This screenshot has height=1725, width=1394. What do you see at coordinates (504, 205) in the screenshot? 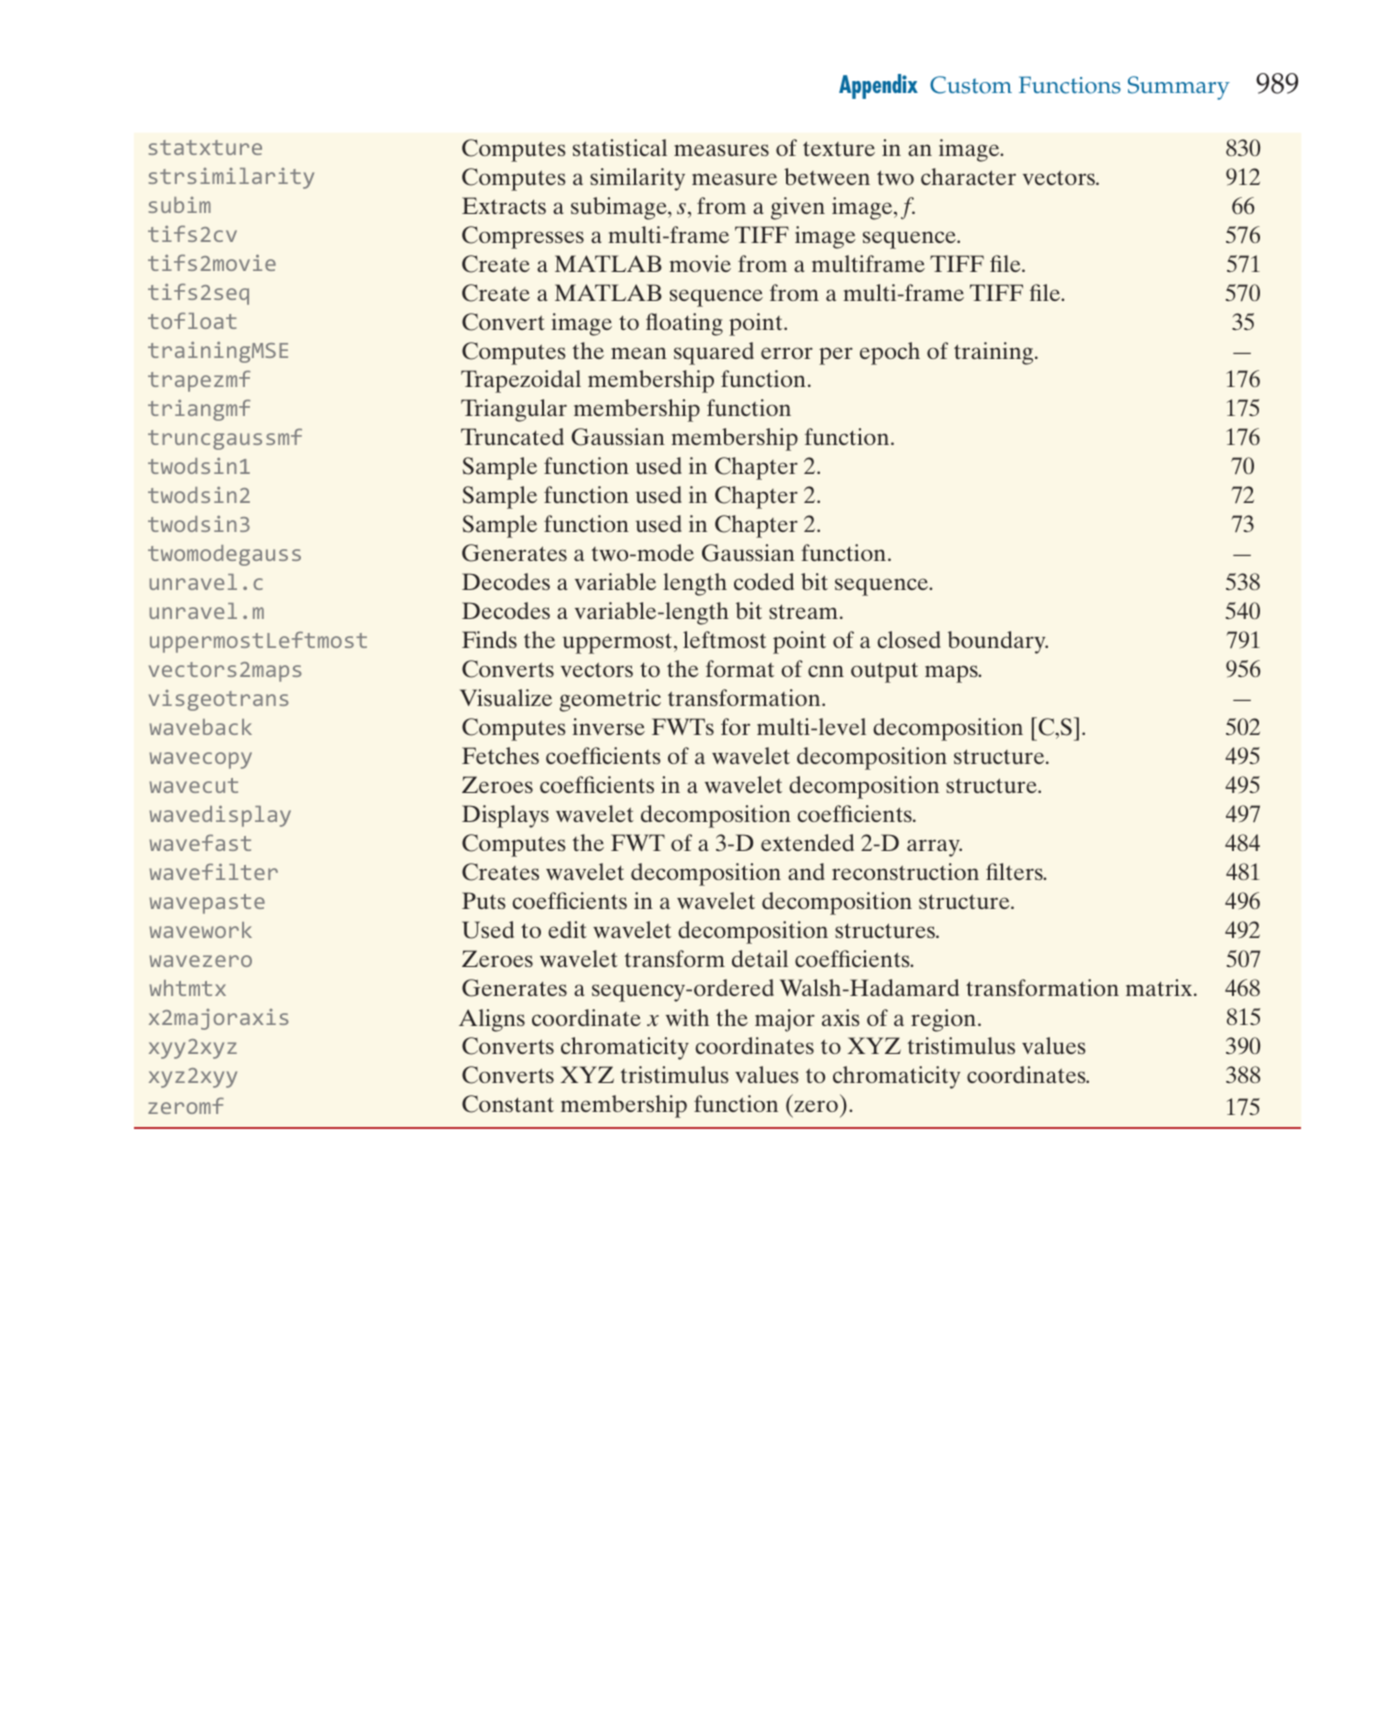
I see `Extracts` at bounding box center [504, 205].
